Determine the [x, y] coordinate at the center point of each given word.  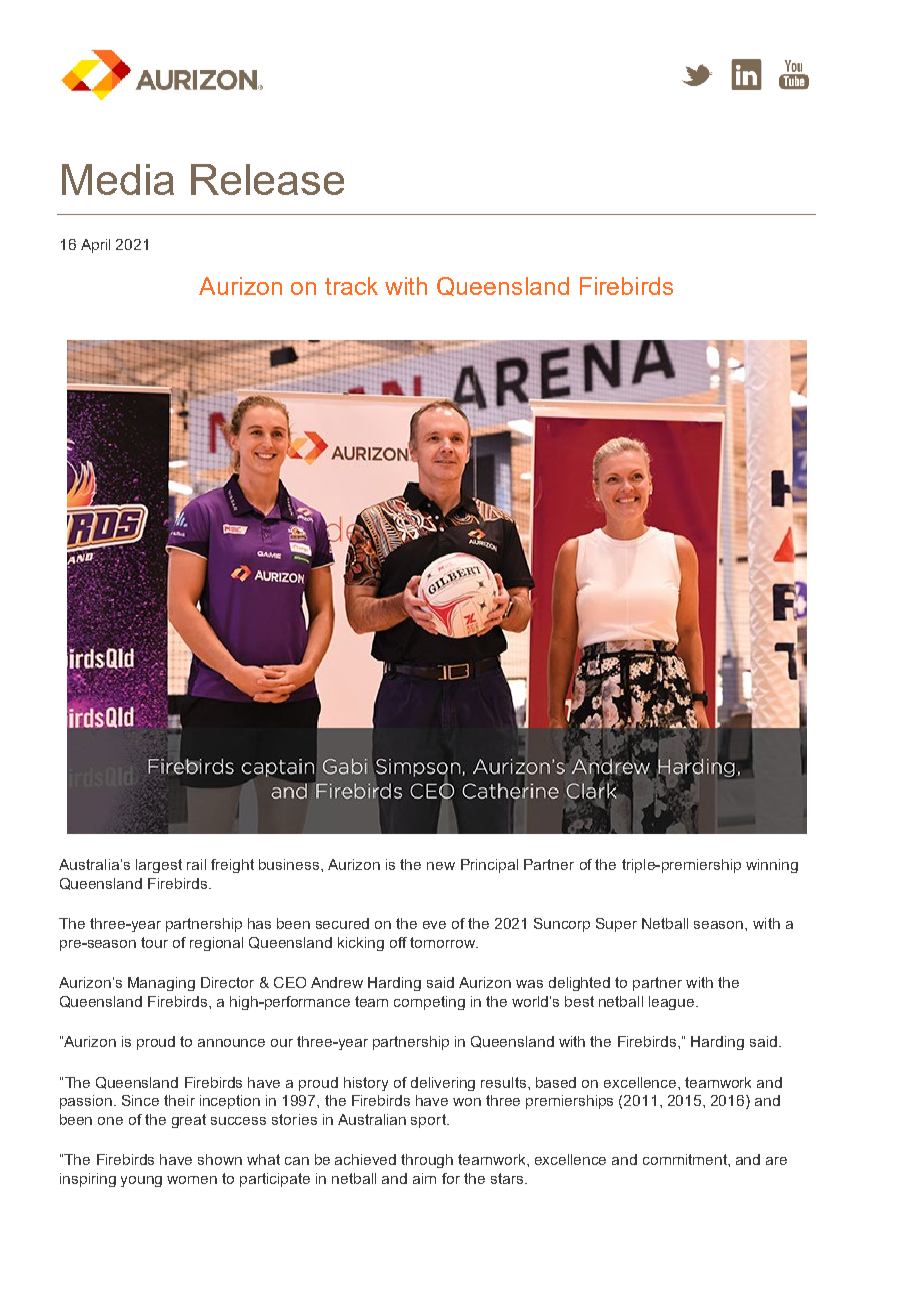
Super [616, 925]
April [95, 246]
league [673, 1003]
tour [154, 942]
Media [118, 179]
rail [196, 864]
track [351, 286]
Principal [489, 866]
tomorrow [444, 942]
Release [267, 179]
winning [772, 866]
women [192, 1180]
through [427, 1161]
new [441, 866]
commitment [686, 1159]
